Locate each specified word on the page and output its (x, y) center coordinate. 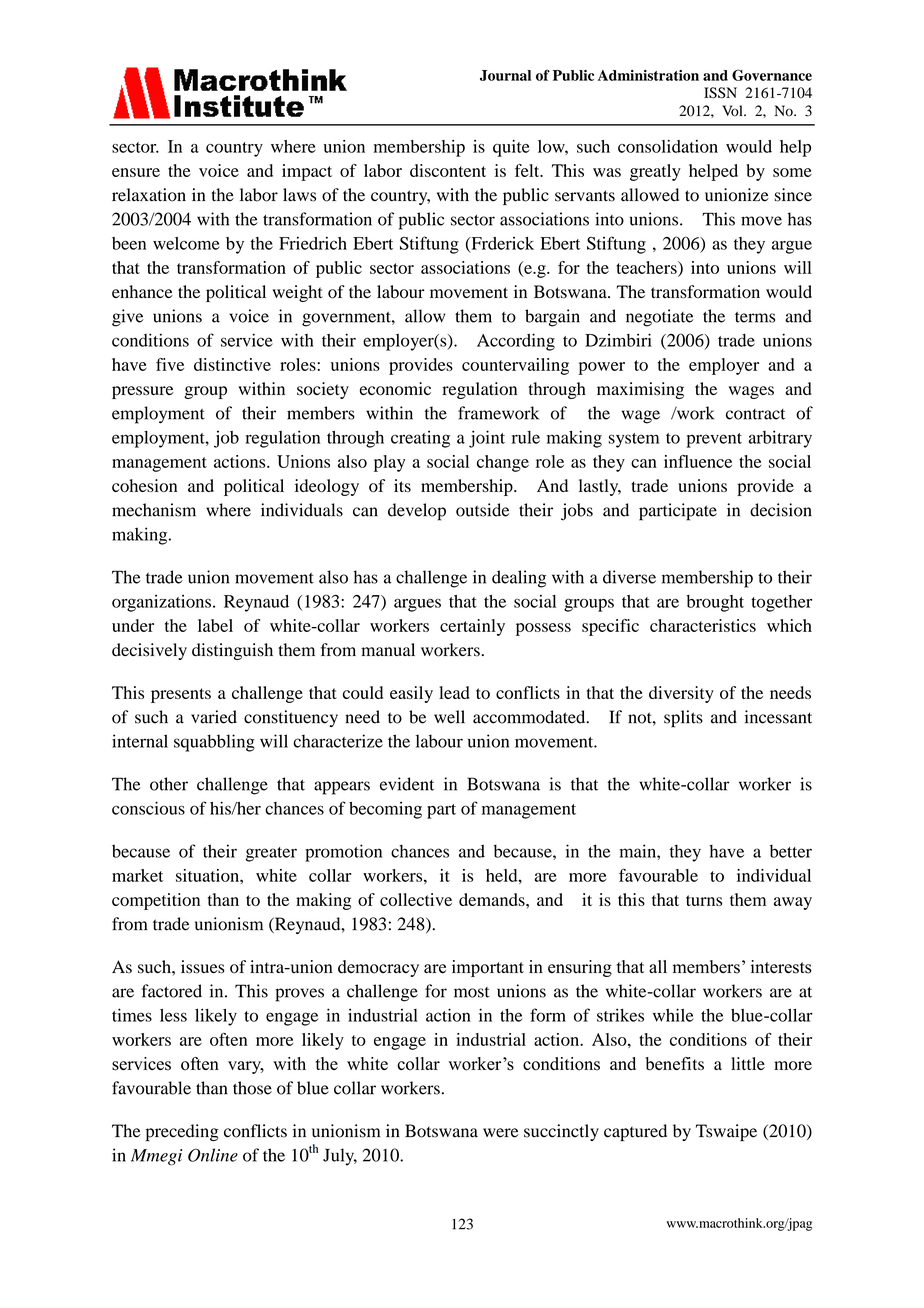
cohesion (144, 485)
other (169, 784)
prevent (714, 440)
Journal (505, 75)
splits (683, 719)
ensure (136, 172)
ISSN (720, 93)
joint (487, 439)
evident (407, 784)
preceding (182, 1132)
